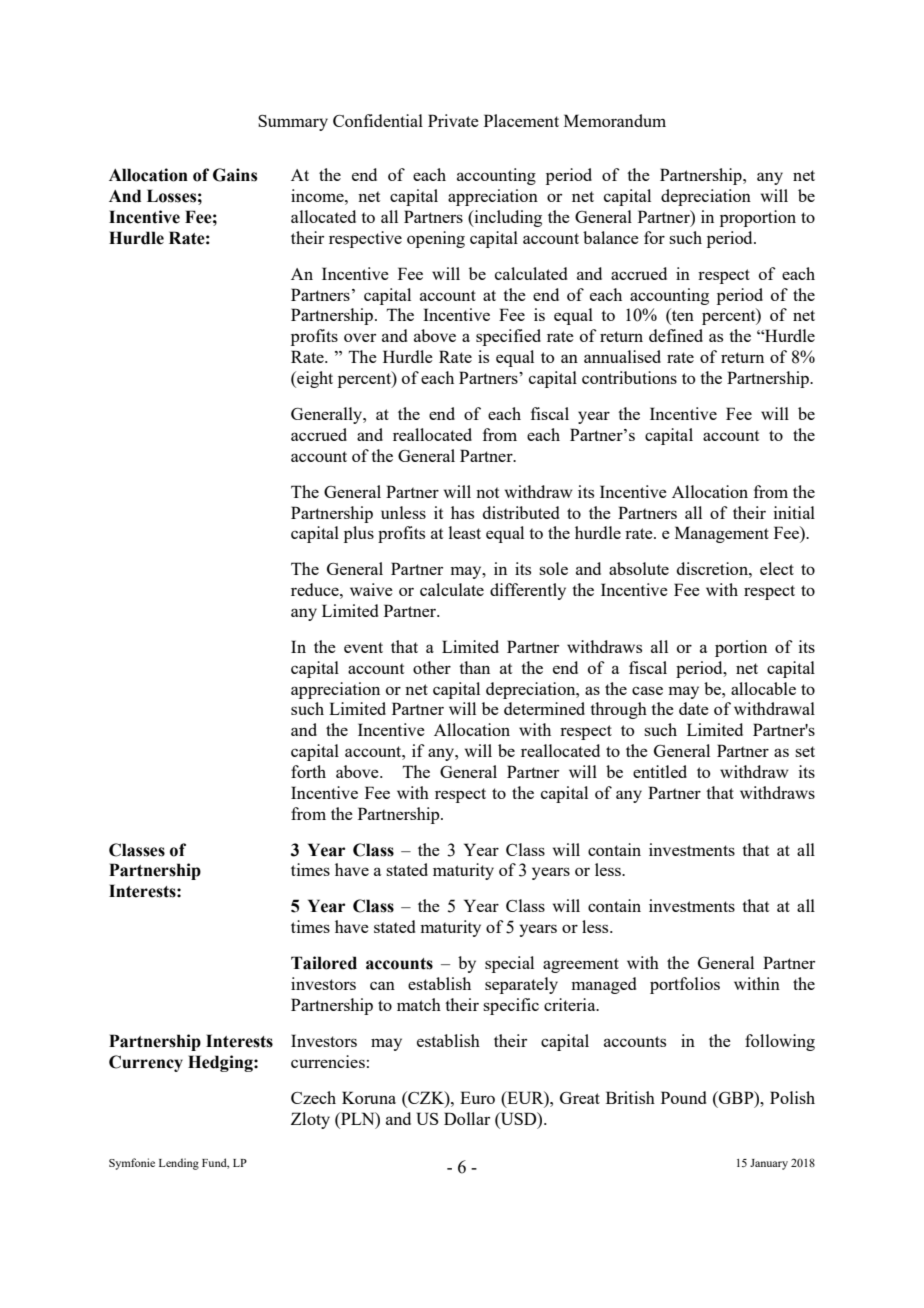  What do you see at coordinates (453, 120) in the page?
I see `Private` at bounding box center [453, 120].
